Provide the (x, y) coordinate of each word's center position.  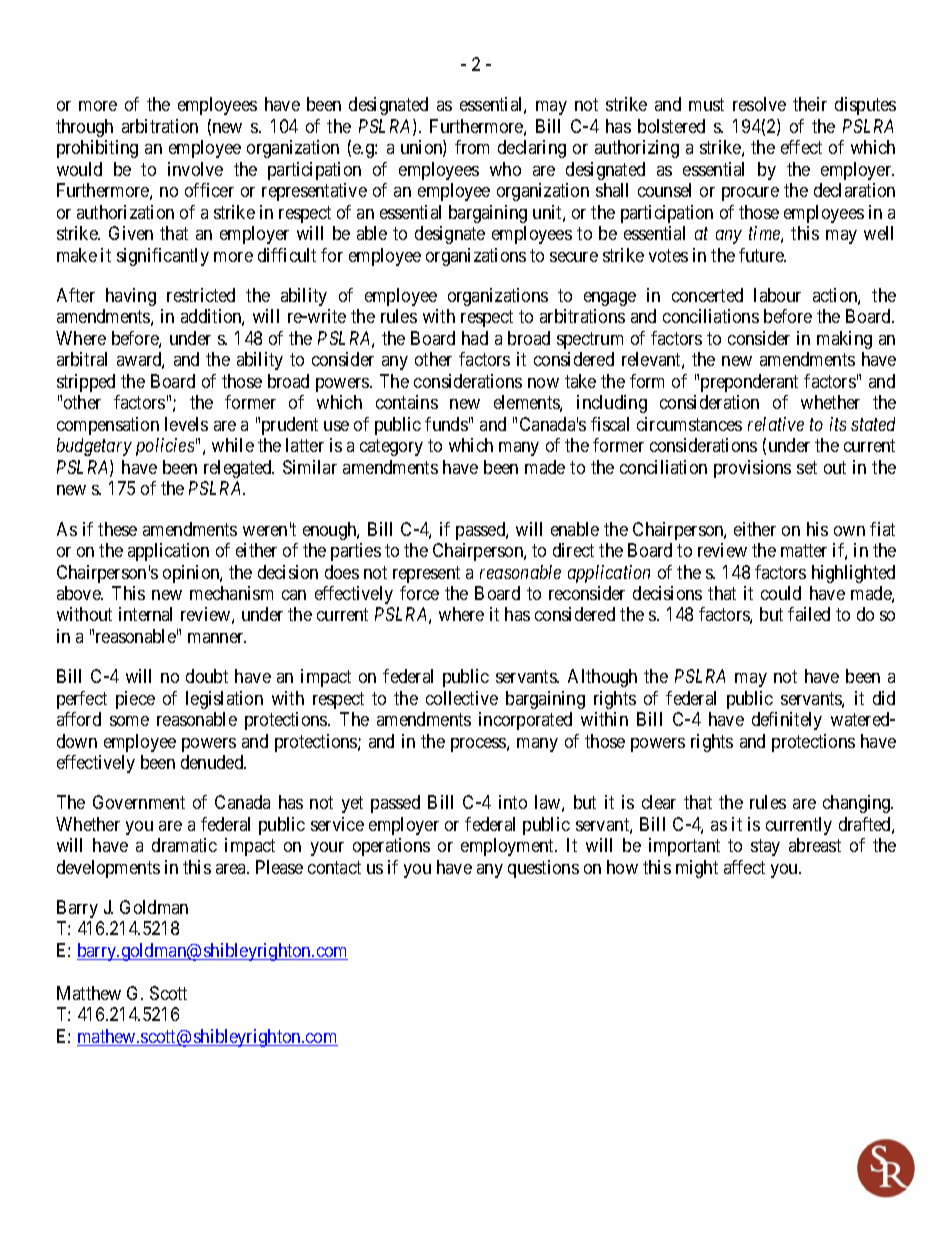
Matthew (89, 993)
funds (446, 424)
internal (145, 614)
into (513, 802)
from (472, 147)
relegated (239, 469)
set (807, 467)
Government (139, 802)
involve (195, 169)
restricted (201, 295)
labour (777, 295)
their (810, 104)
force (419, 593)
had (475, 338)
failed (809, 614)
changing (858, 804)
